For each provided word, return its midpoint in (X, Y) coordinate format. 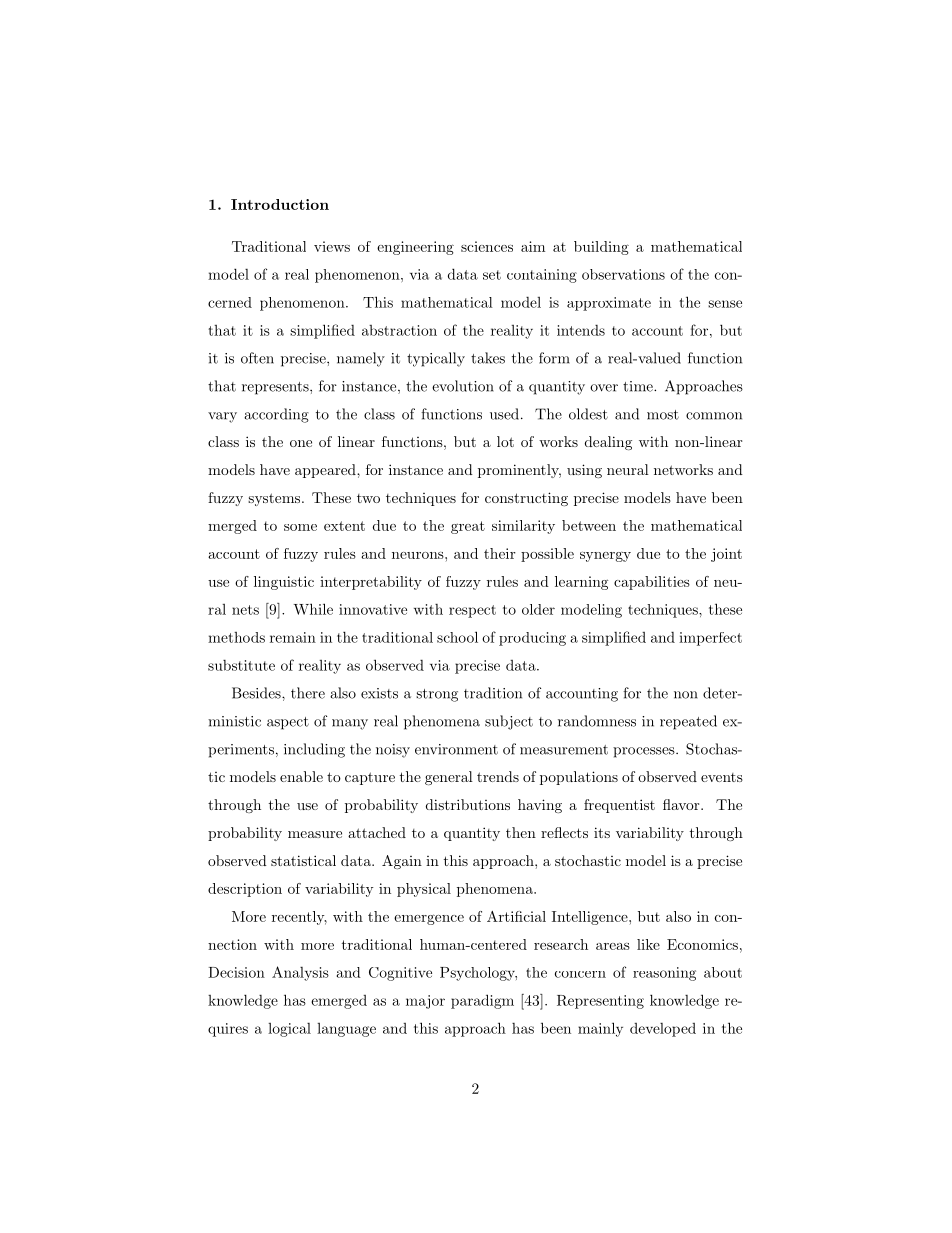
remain (293, 637)
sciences (487, 246)
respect (472, 611)
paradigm (482, 1001)
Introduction (280, 204)
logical (289, 1030)
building (601, 248)
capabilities (652, 583)
